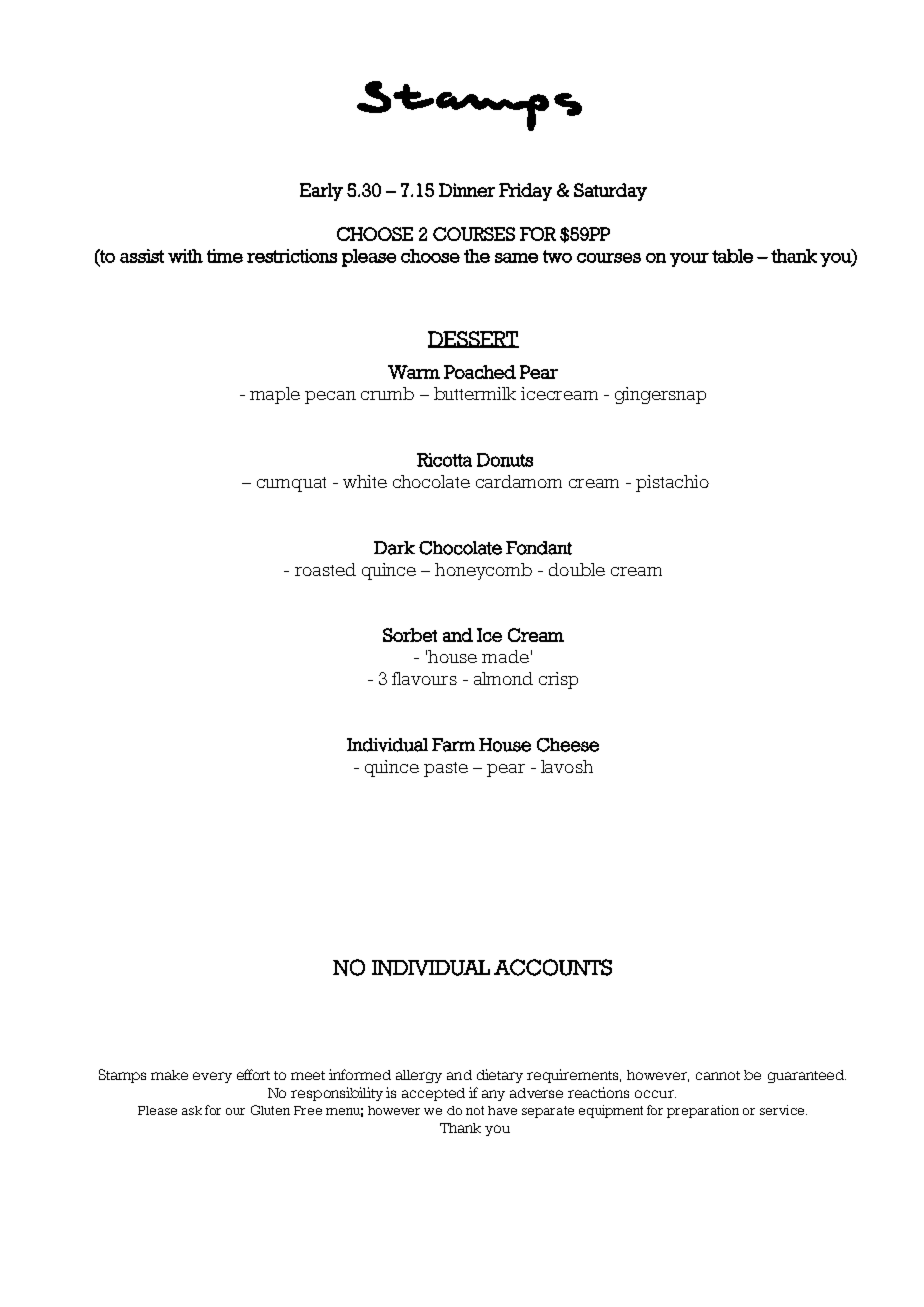  What do you see at coordinates (558, 680) in the screenshot?
I see `crisp` at bounding box center [558, 680].
